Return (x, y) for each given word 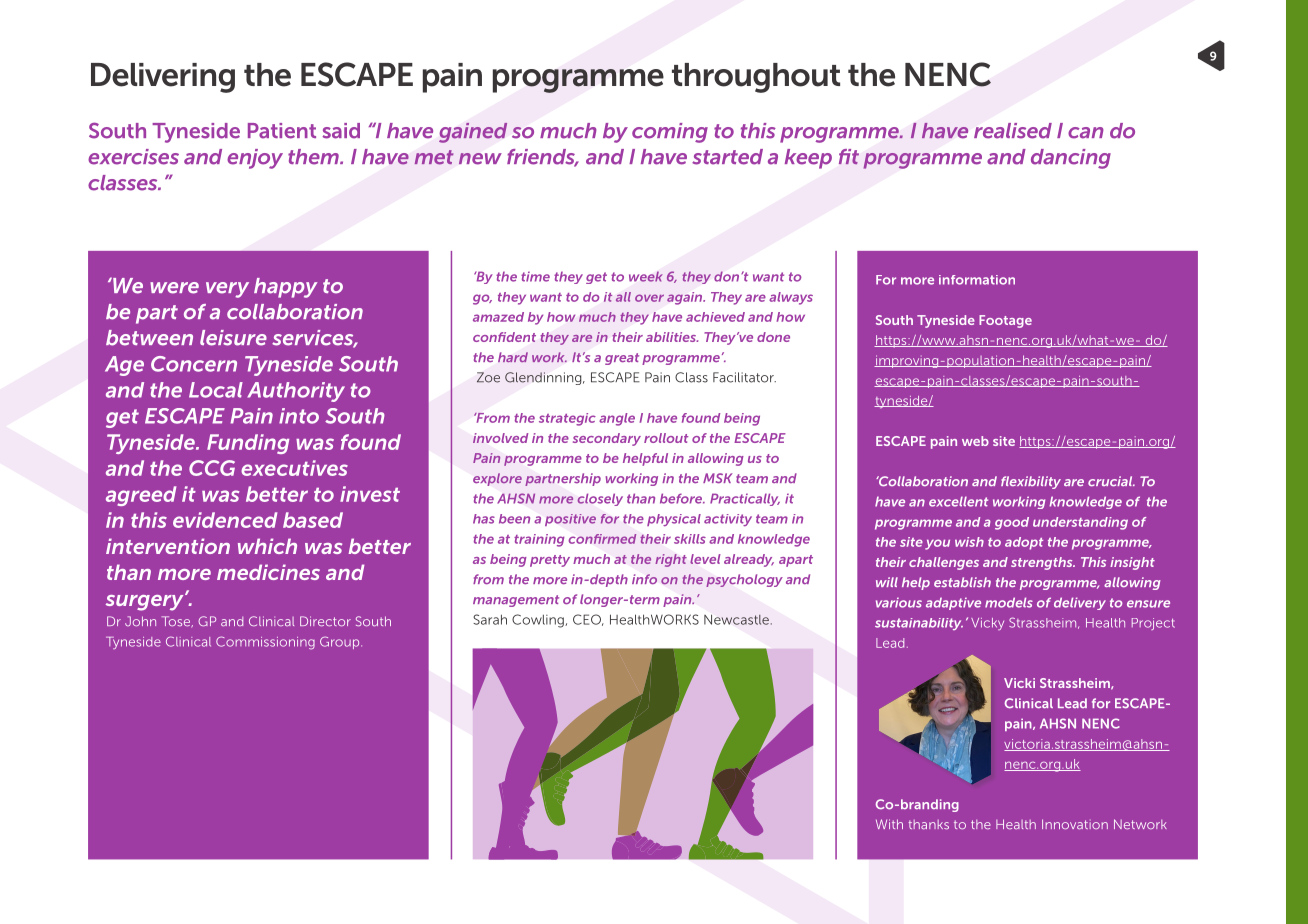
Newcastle (736, 620)
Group (341, 642)
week (646, 276)
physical (674, 520)
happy (285, 288)
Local (216, 390)
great (622, 359)
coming (670, 133)
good (1012, 523)
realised (1013, 131)
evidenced (225, 520)
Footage (1005, 321)
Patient (282, 131)
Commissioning (265, 643)
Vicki (1019, 683)
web (975, 441)
